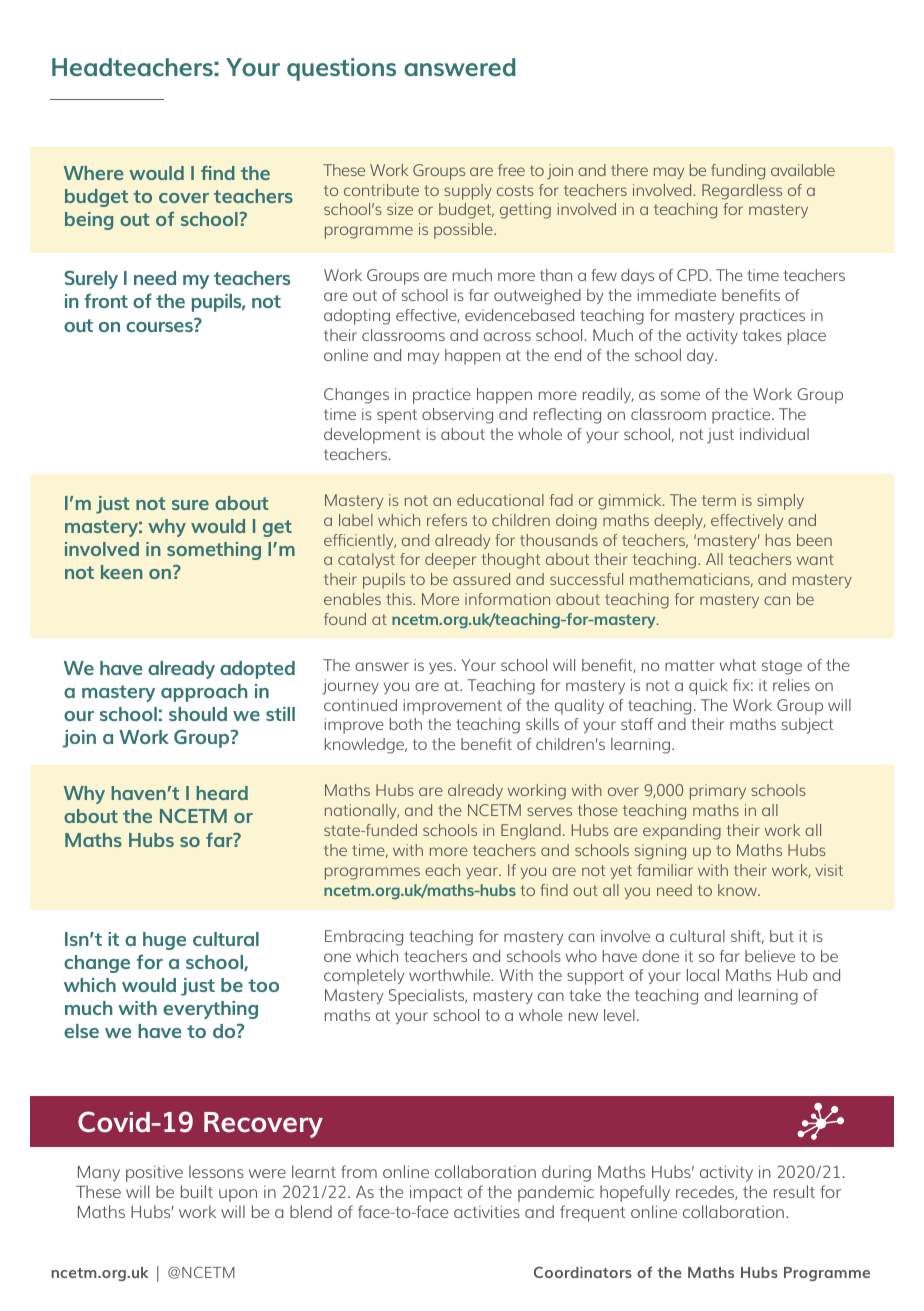 The width and height of the image is (924, 1311). I want to click on place, so click(807, 337).
